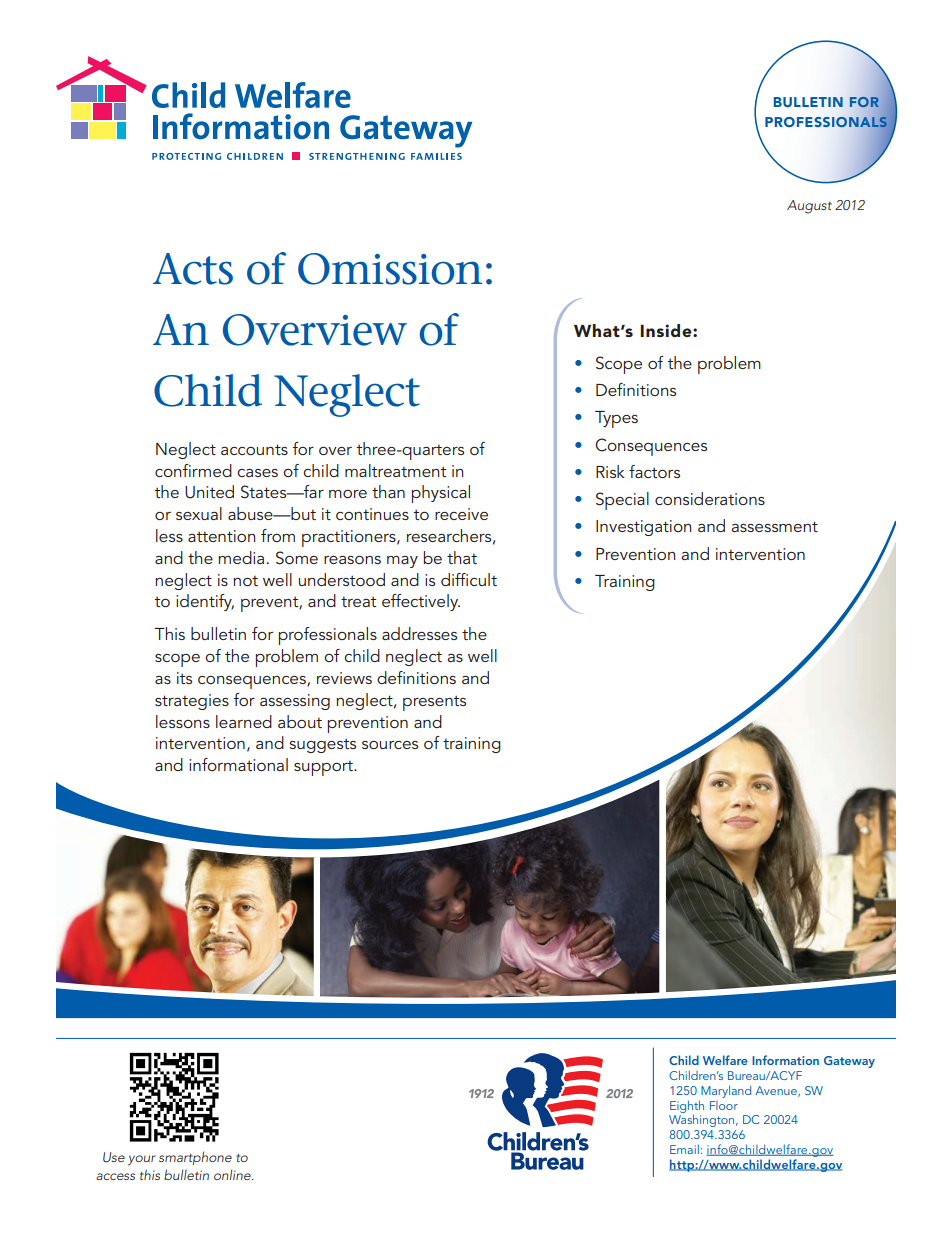  Describe the element at coordinates (849, 1062) in the document. I see `Gateway` at that location.
